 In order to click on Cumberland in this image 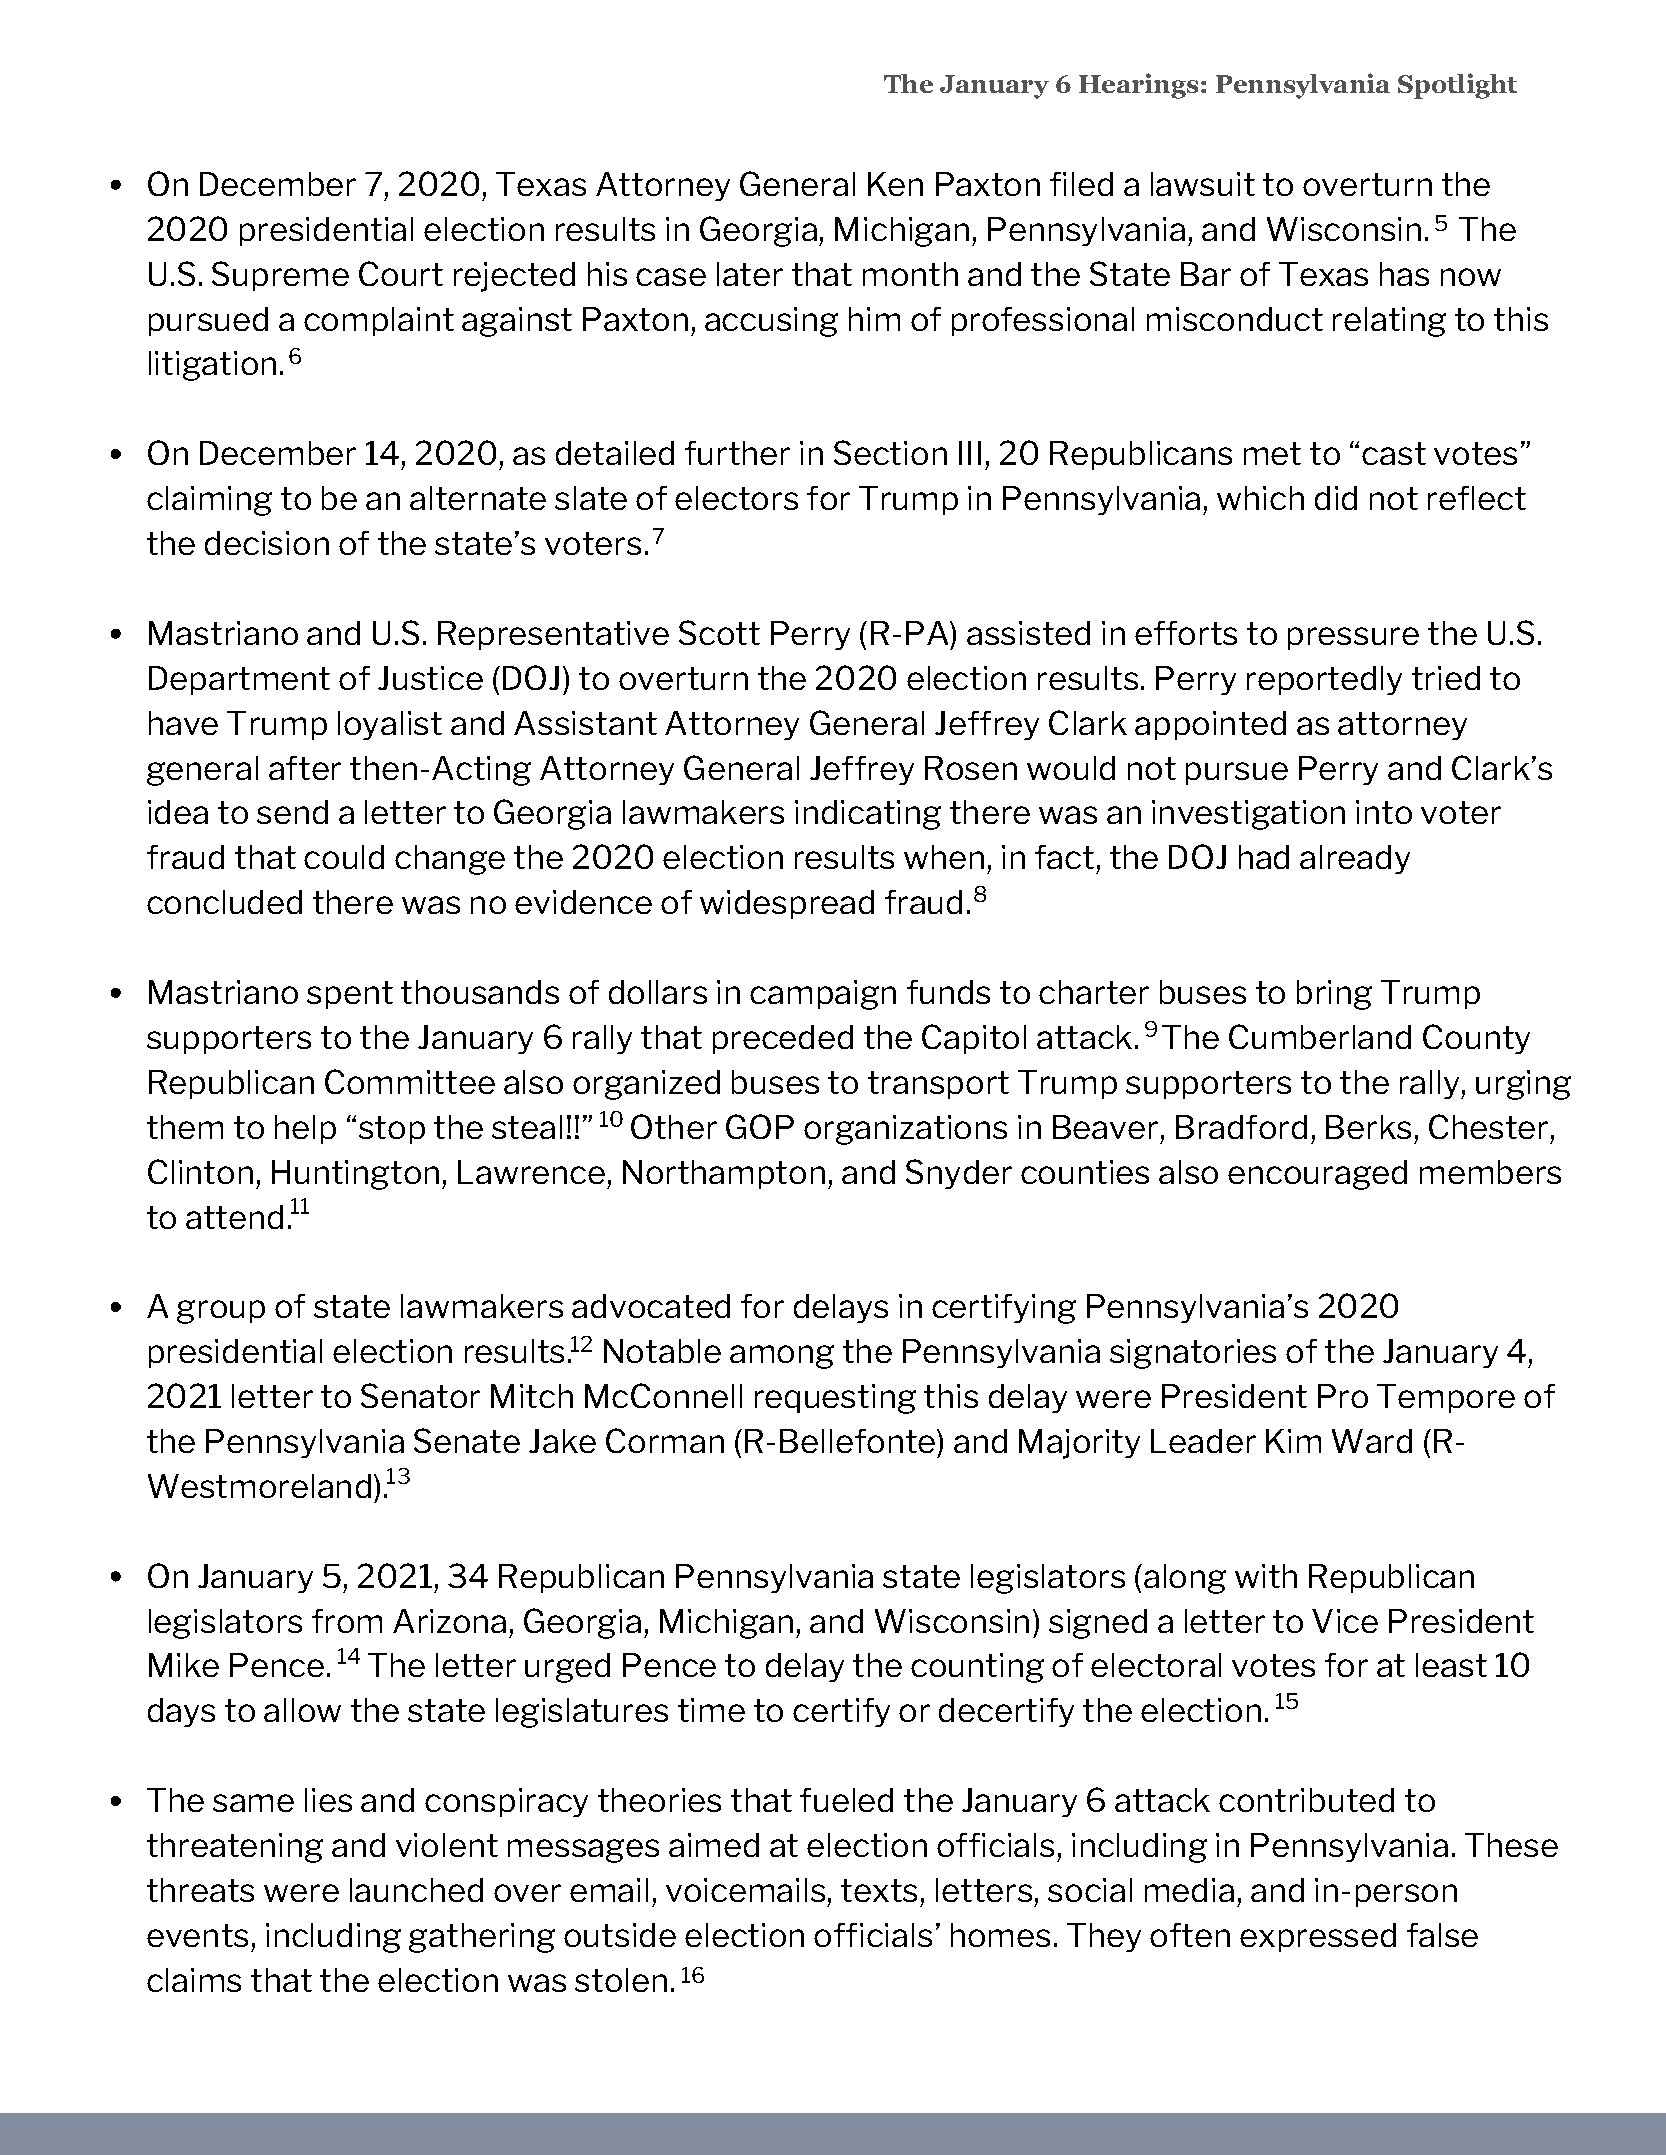, I will do `click(1320, 1036)`.
